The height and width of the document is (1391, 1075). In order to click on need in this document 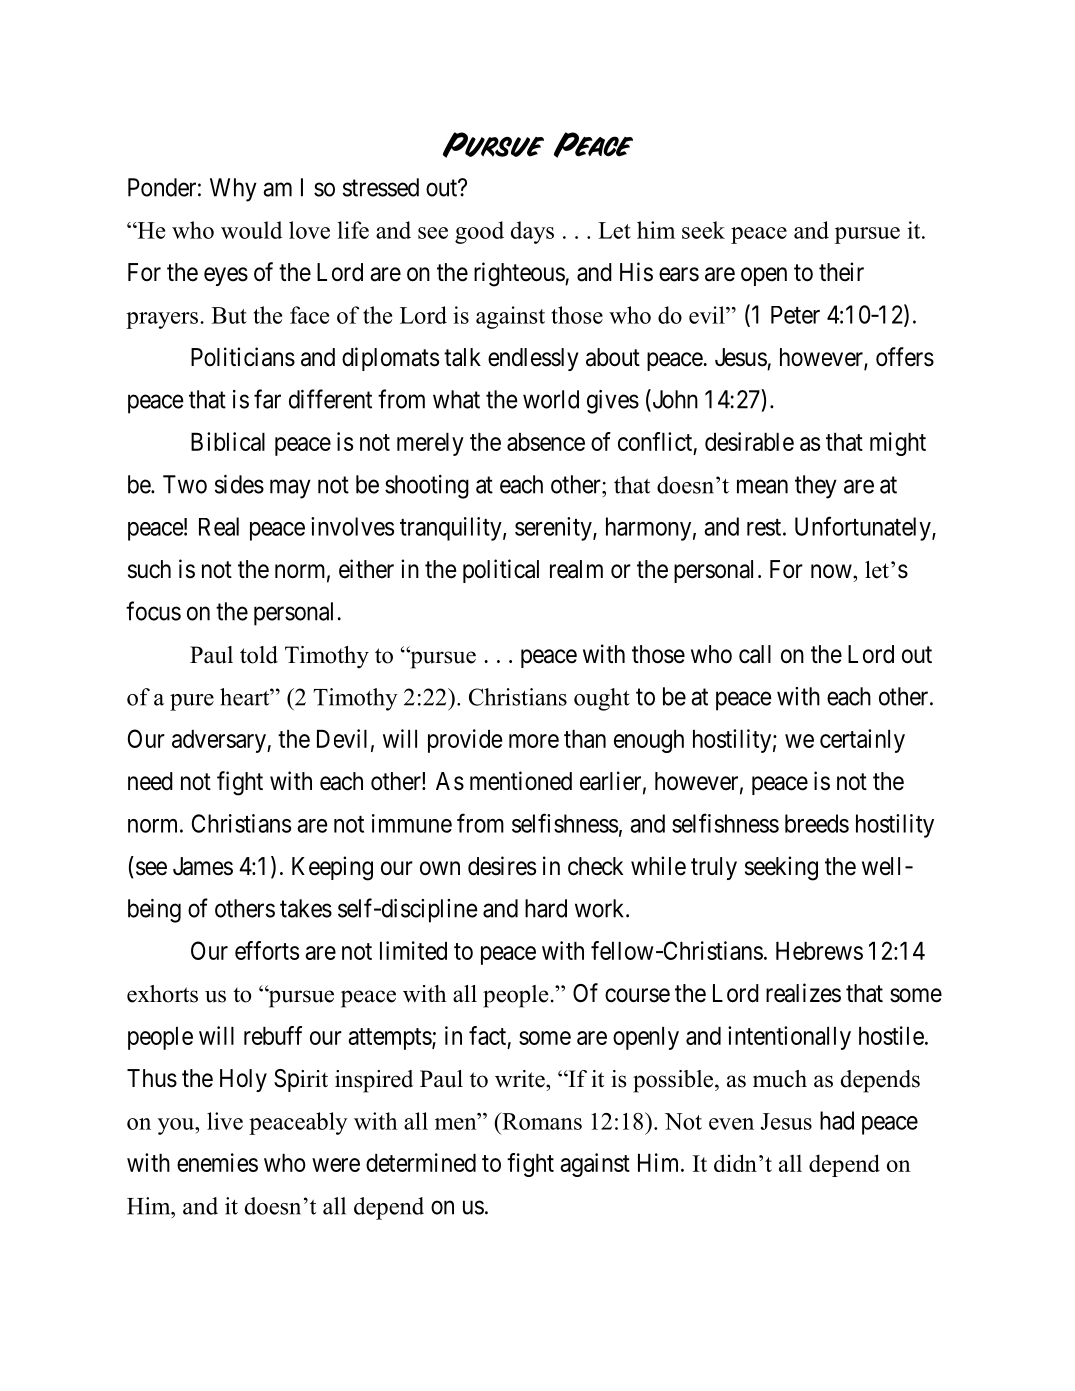, I will do `click(150, 781)`.
